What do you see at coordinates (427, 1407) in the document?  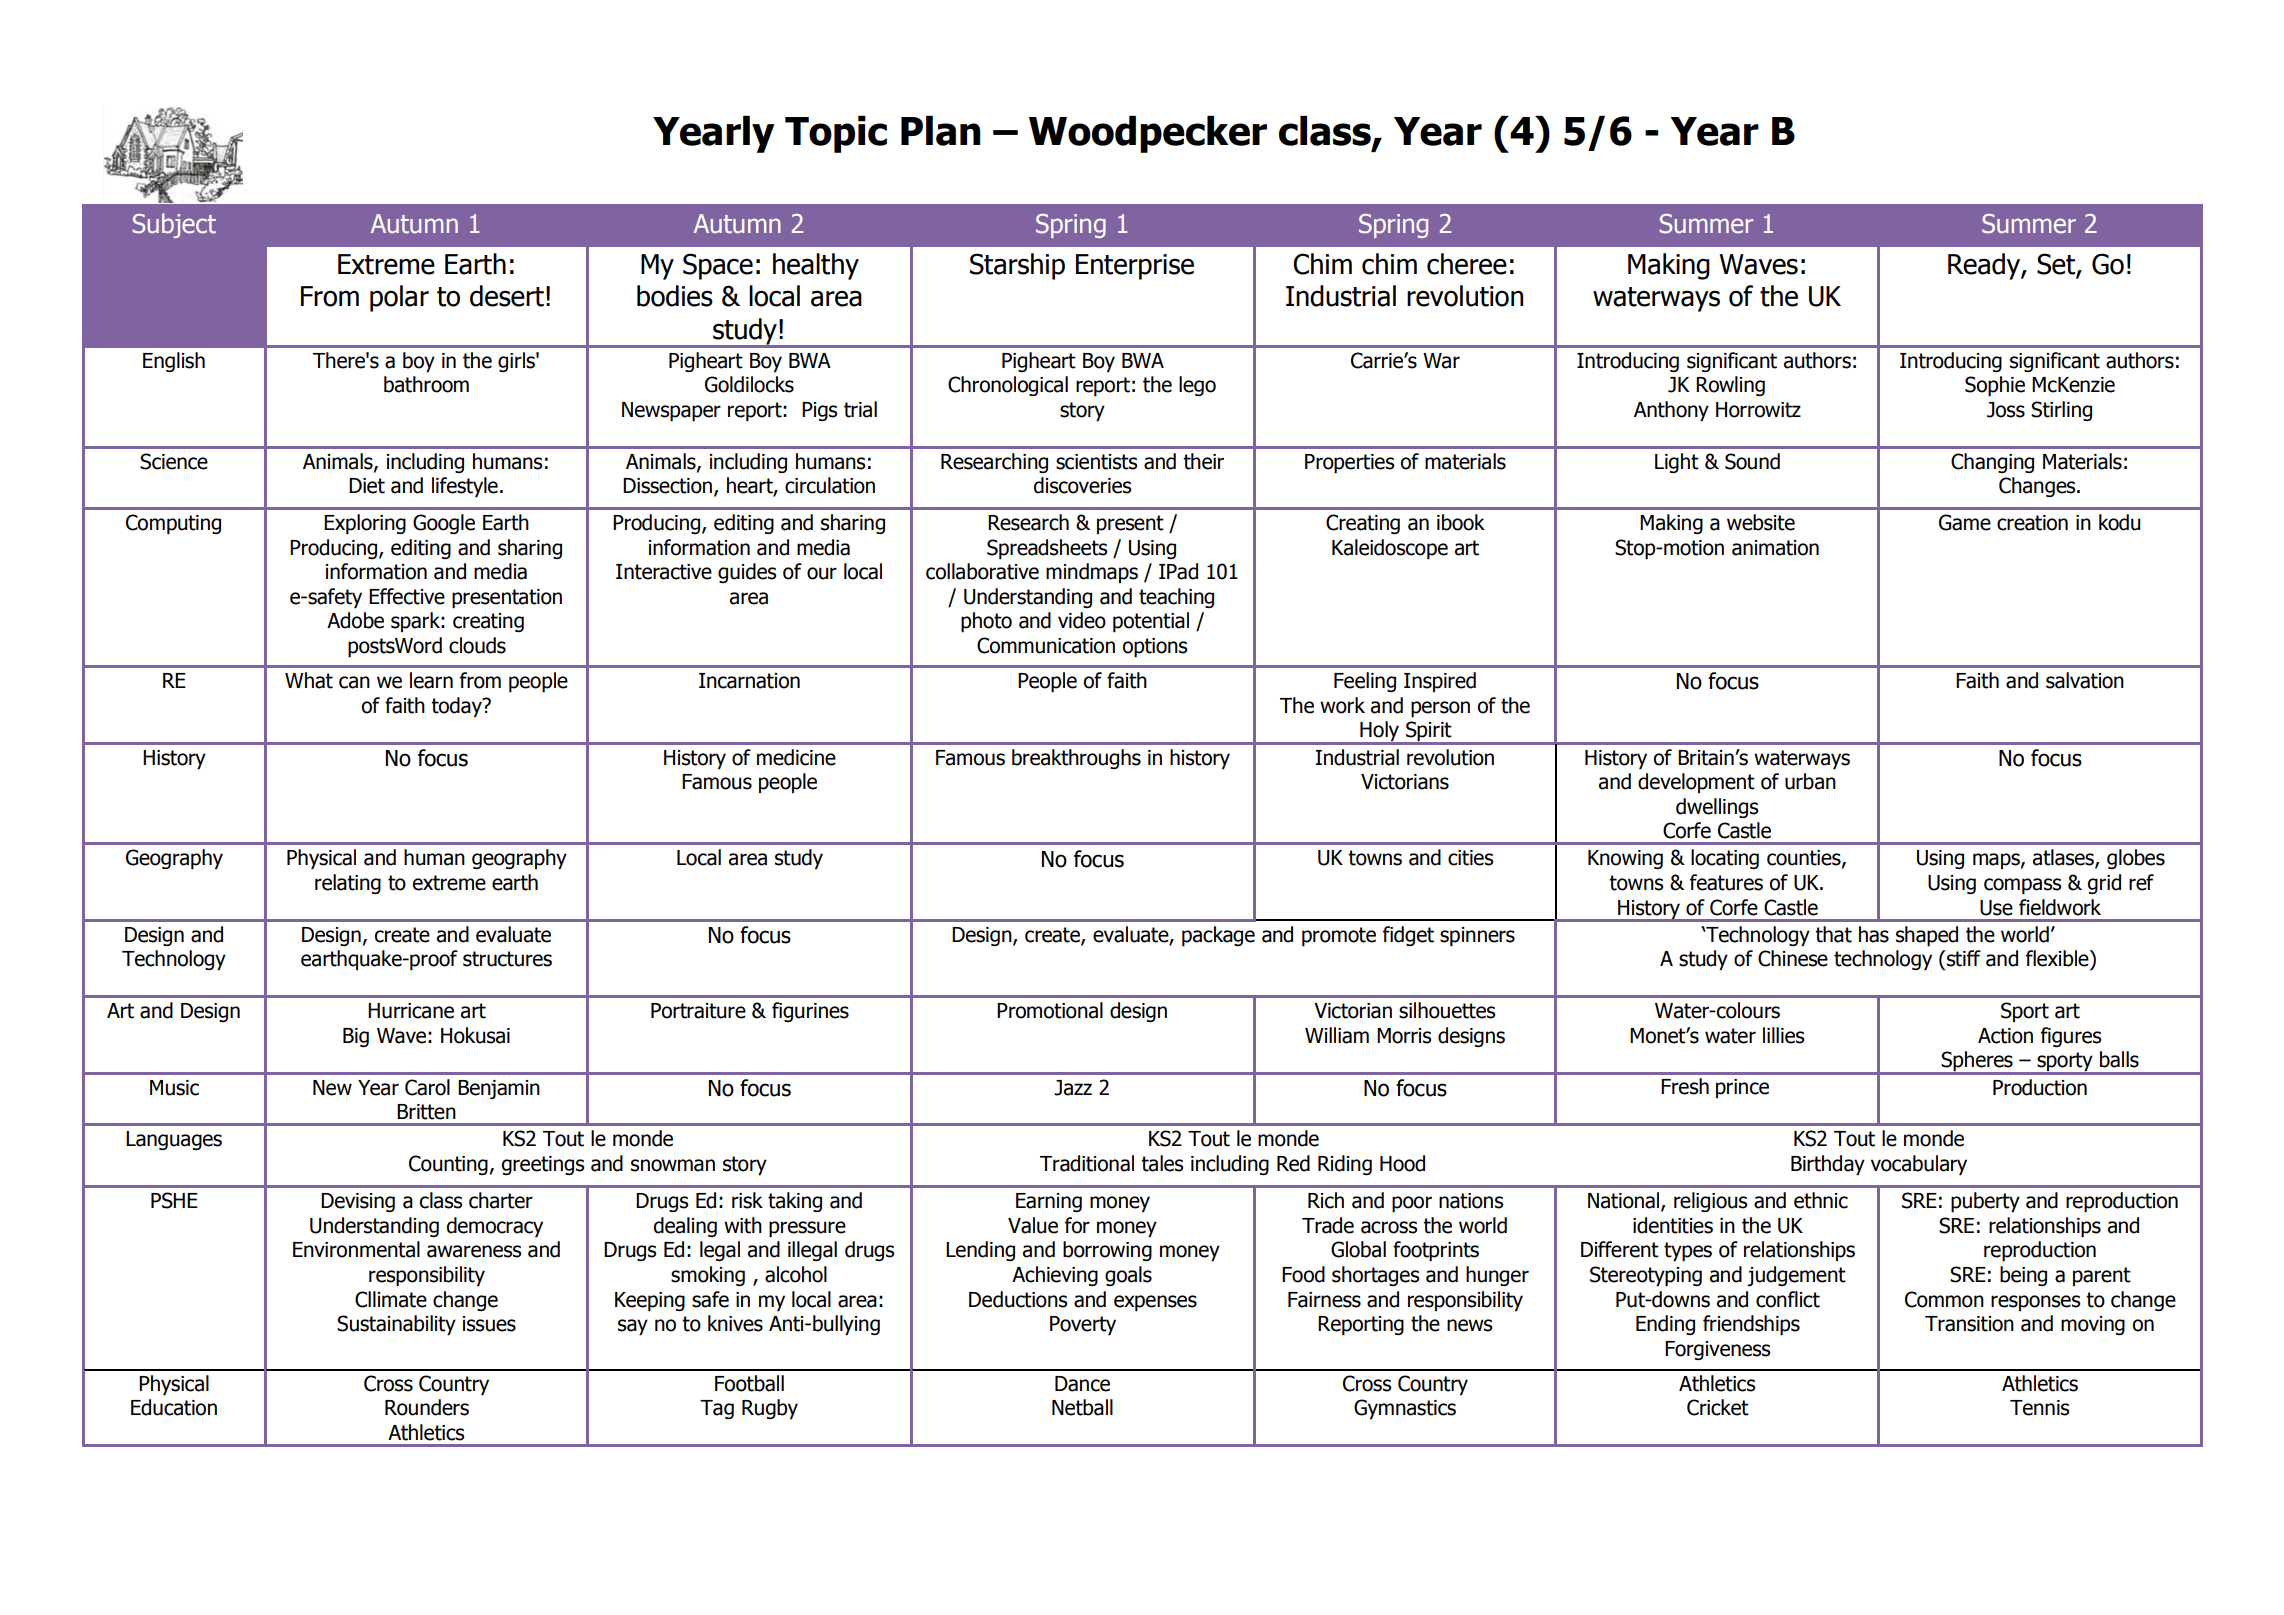 I see `Rounders` at bounding box center [427, 1407].
